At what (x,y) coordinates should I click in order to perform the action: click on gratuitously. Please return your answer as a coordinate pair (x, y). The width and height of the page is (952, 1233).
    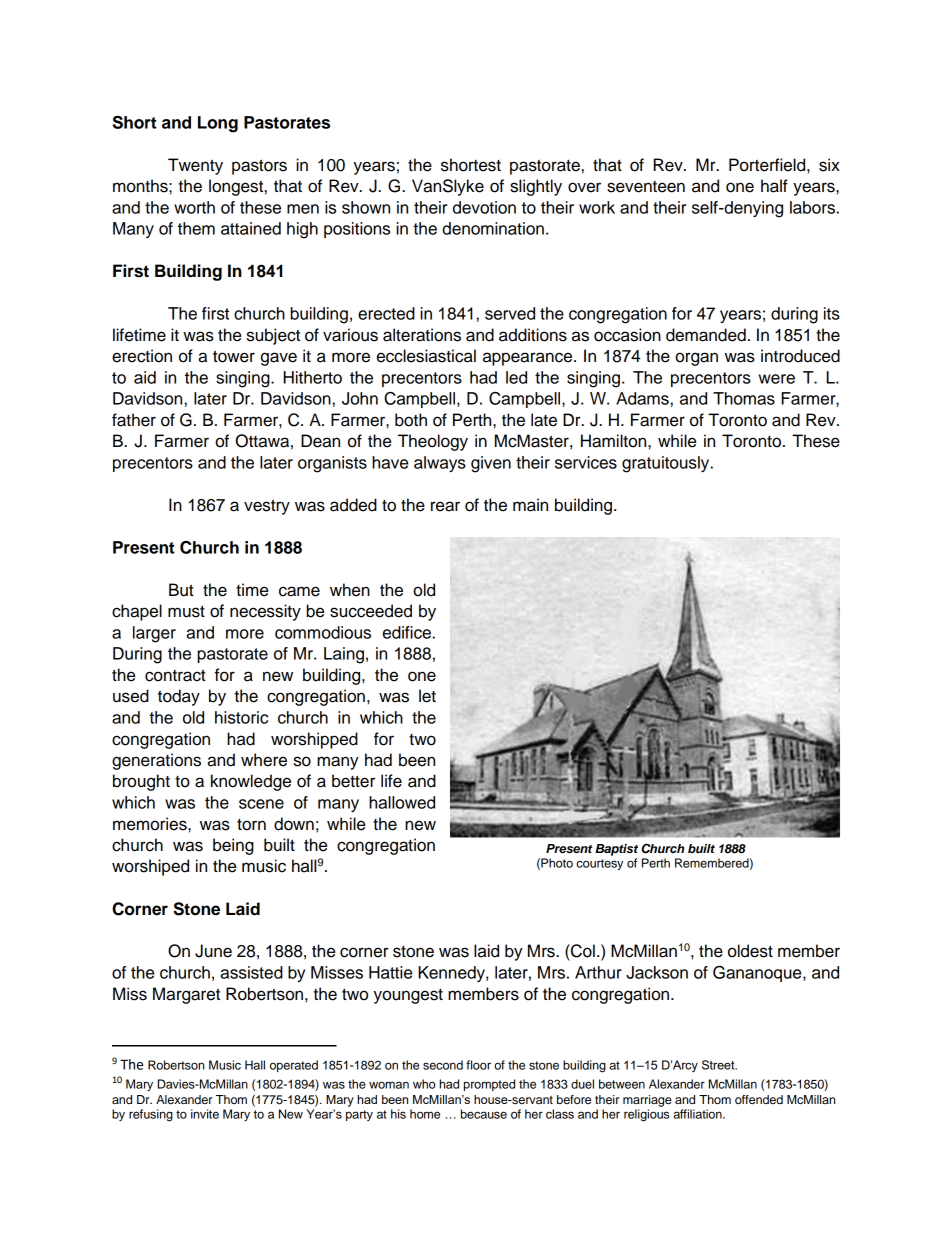
    Looking at the image, I should click on (667, 464).
